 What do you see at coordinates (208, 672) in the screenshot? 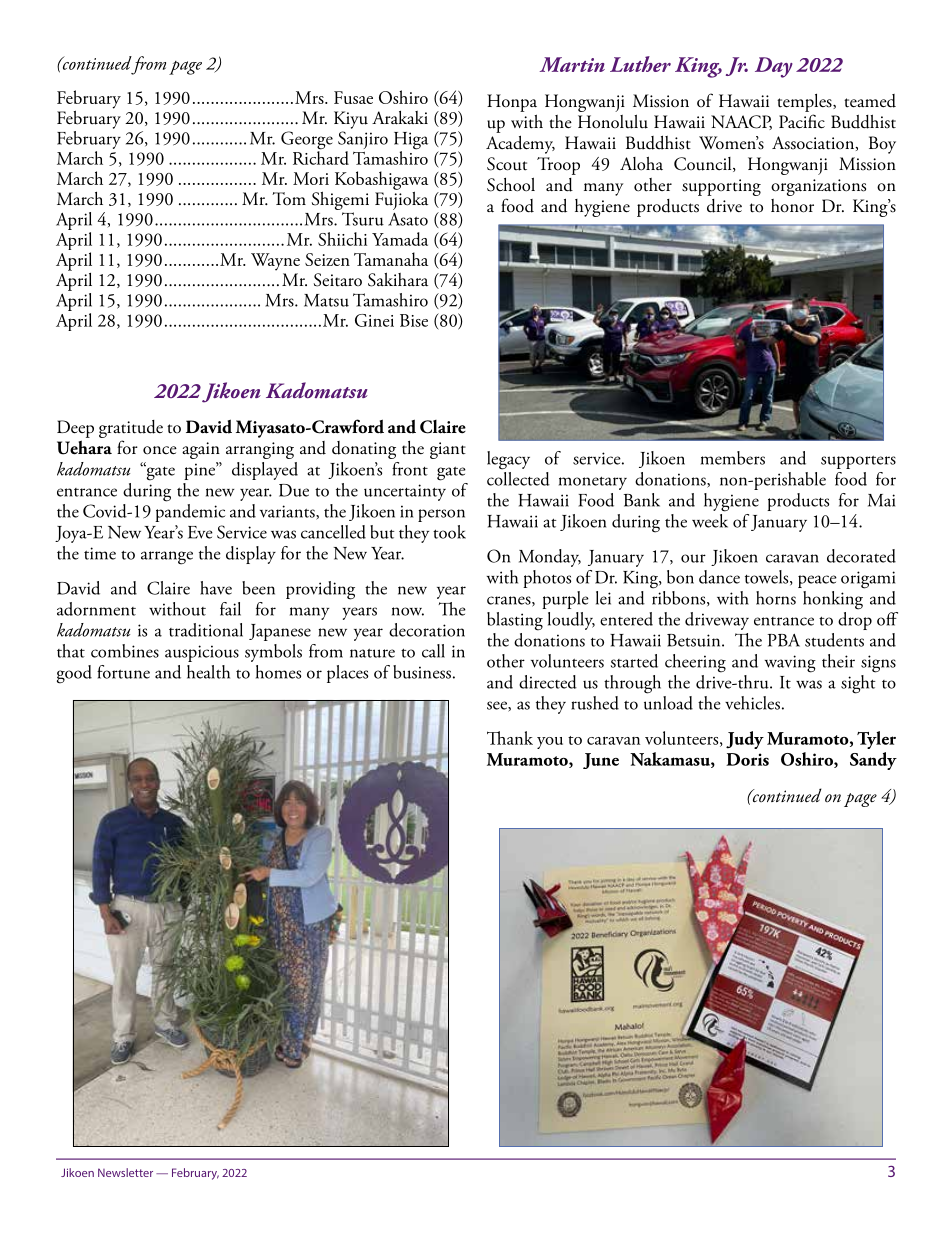
I see `health` at bounding box center [208, 672].
